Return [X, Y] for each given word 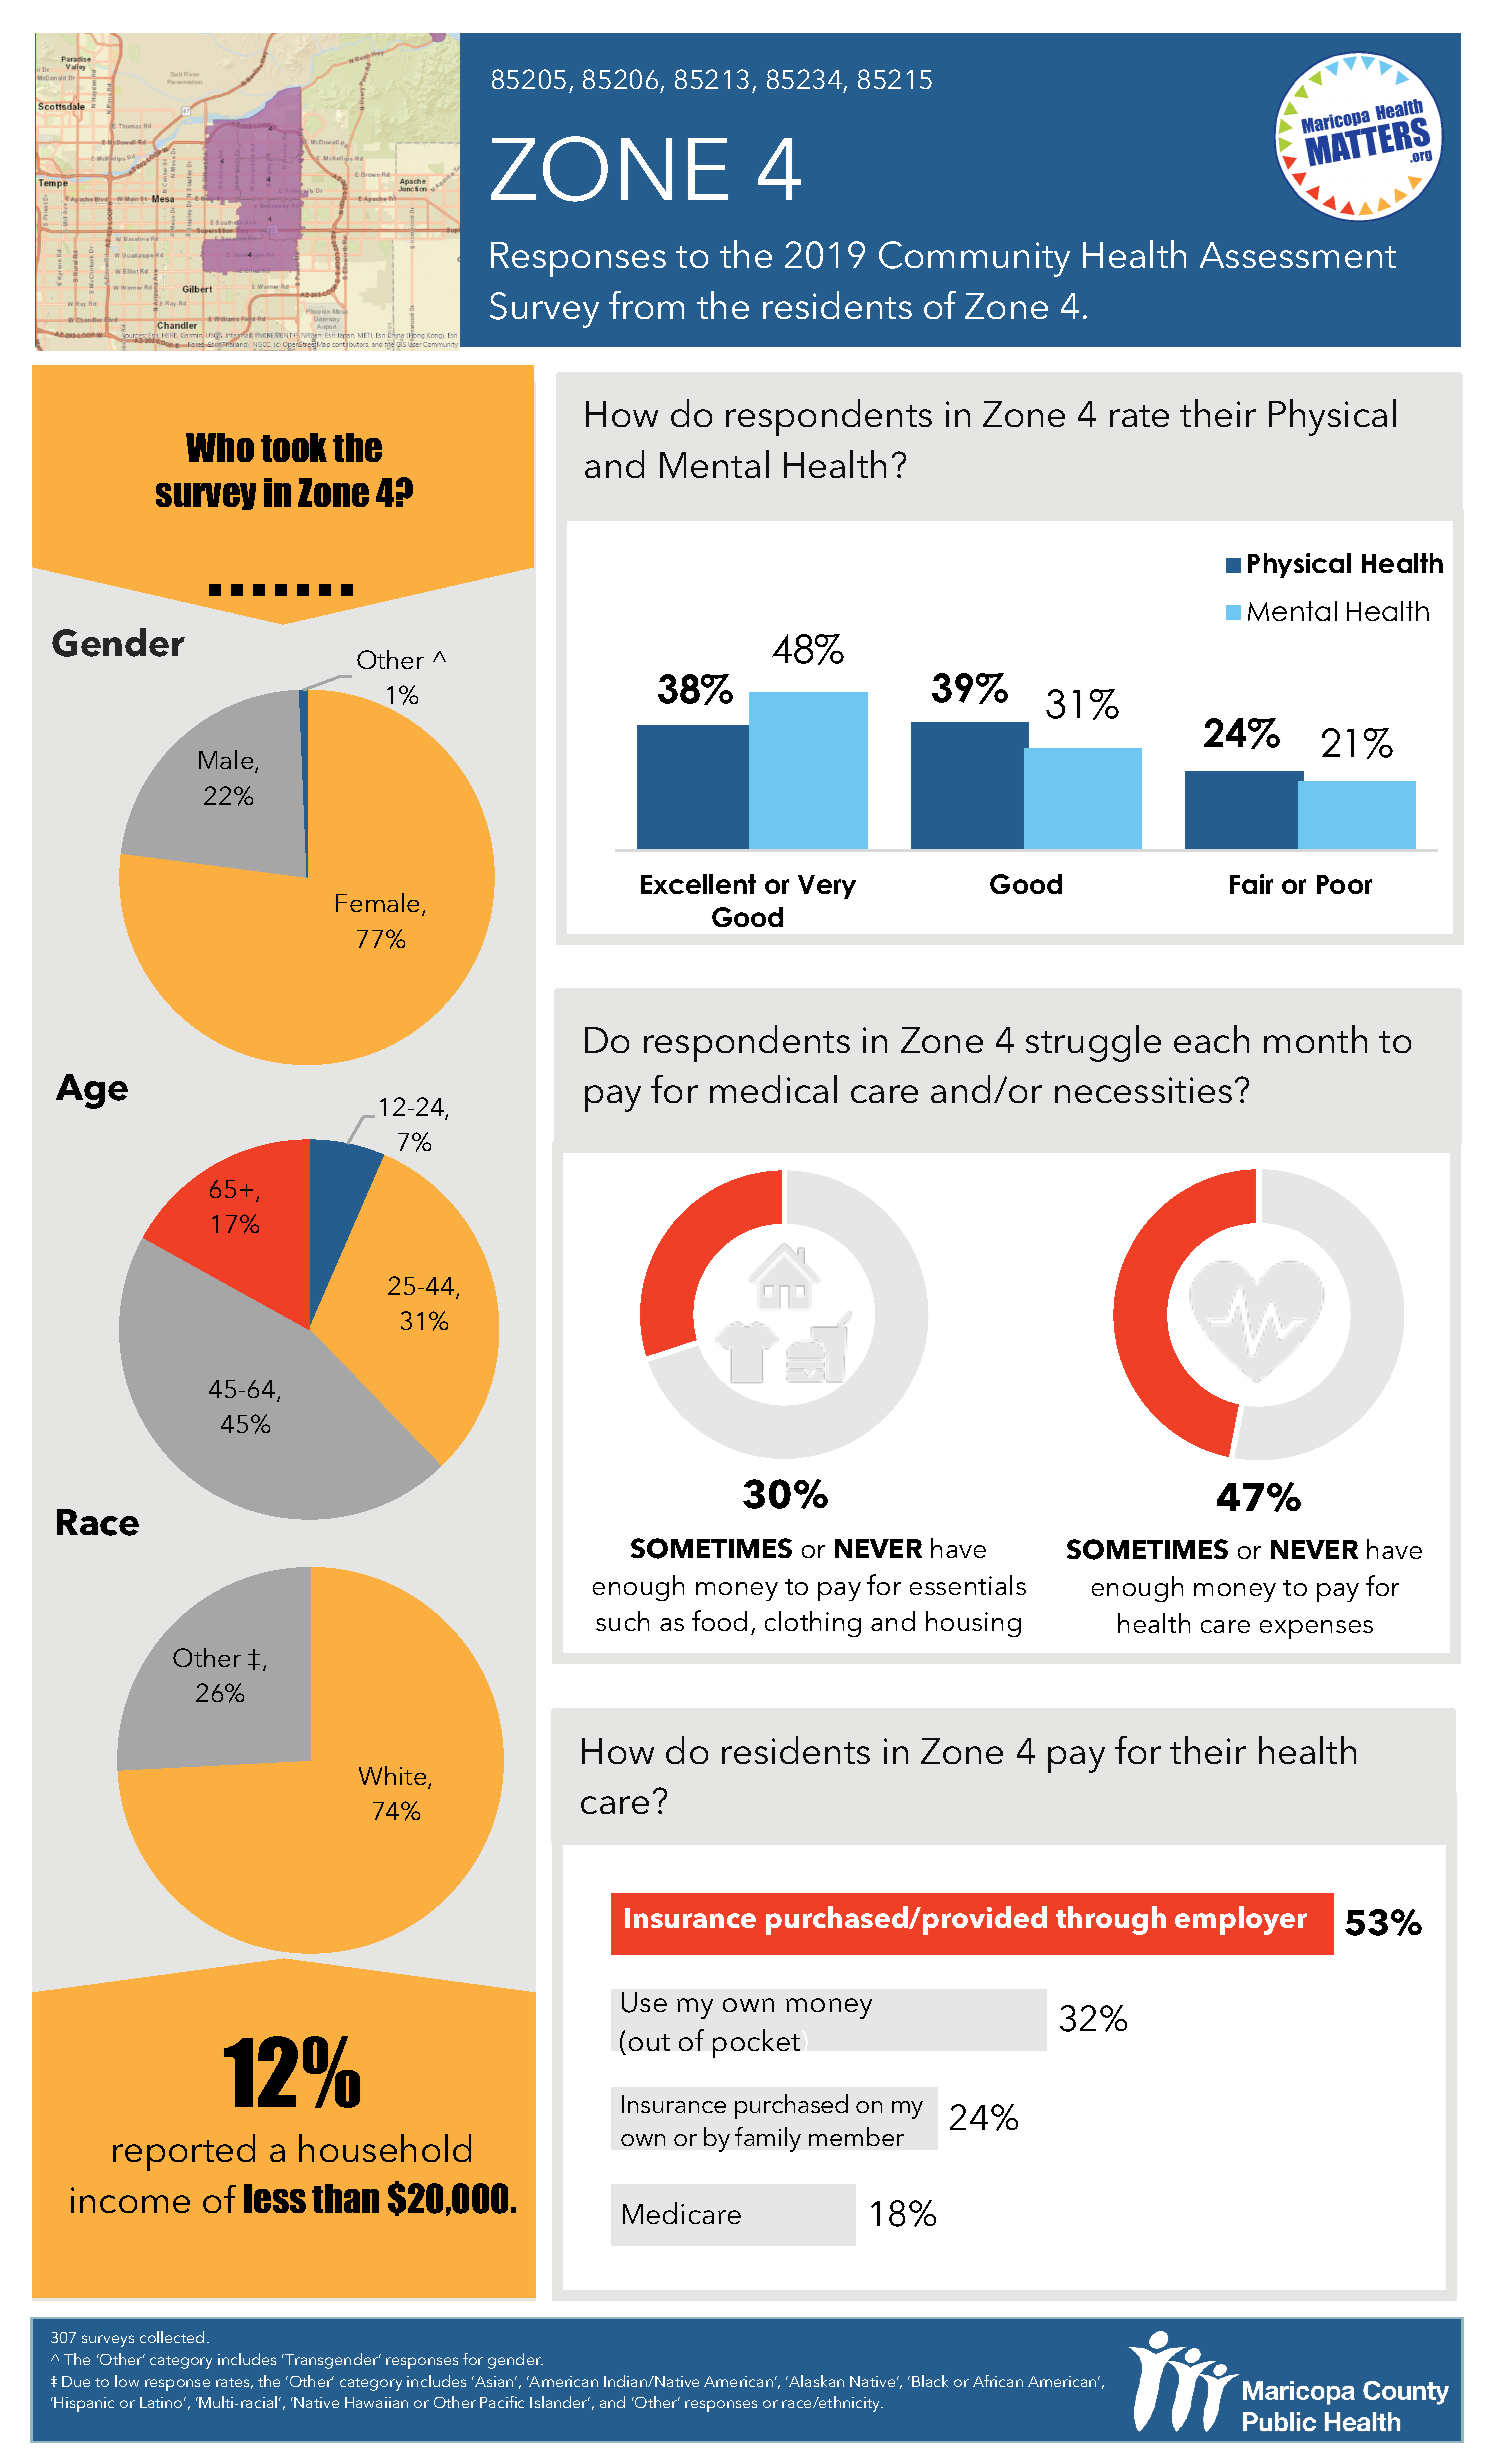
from [646, 305]
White [394, 1777]
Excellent [698, 884]
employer [1241, 1920]
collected [172, 2337]
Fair [1251, 884]
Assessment [1298, 255]
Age [92, 1091]
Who [220, 447]
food [719, 1620]
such [622, 1621]
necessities [1143, 1090]
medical [773, 1089]
